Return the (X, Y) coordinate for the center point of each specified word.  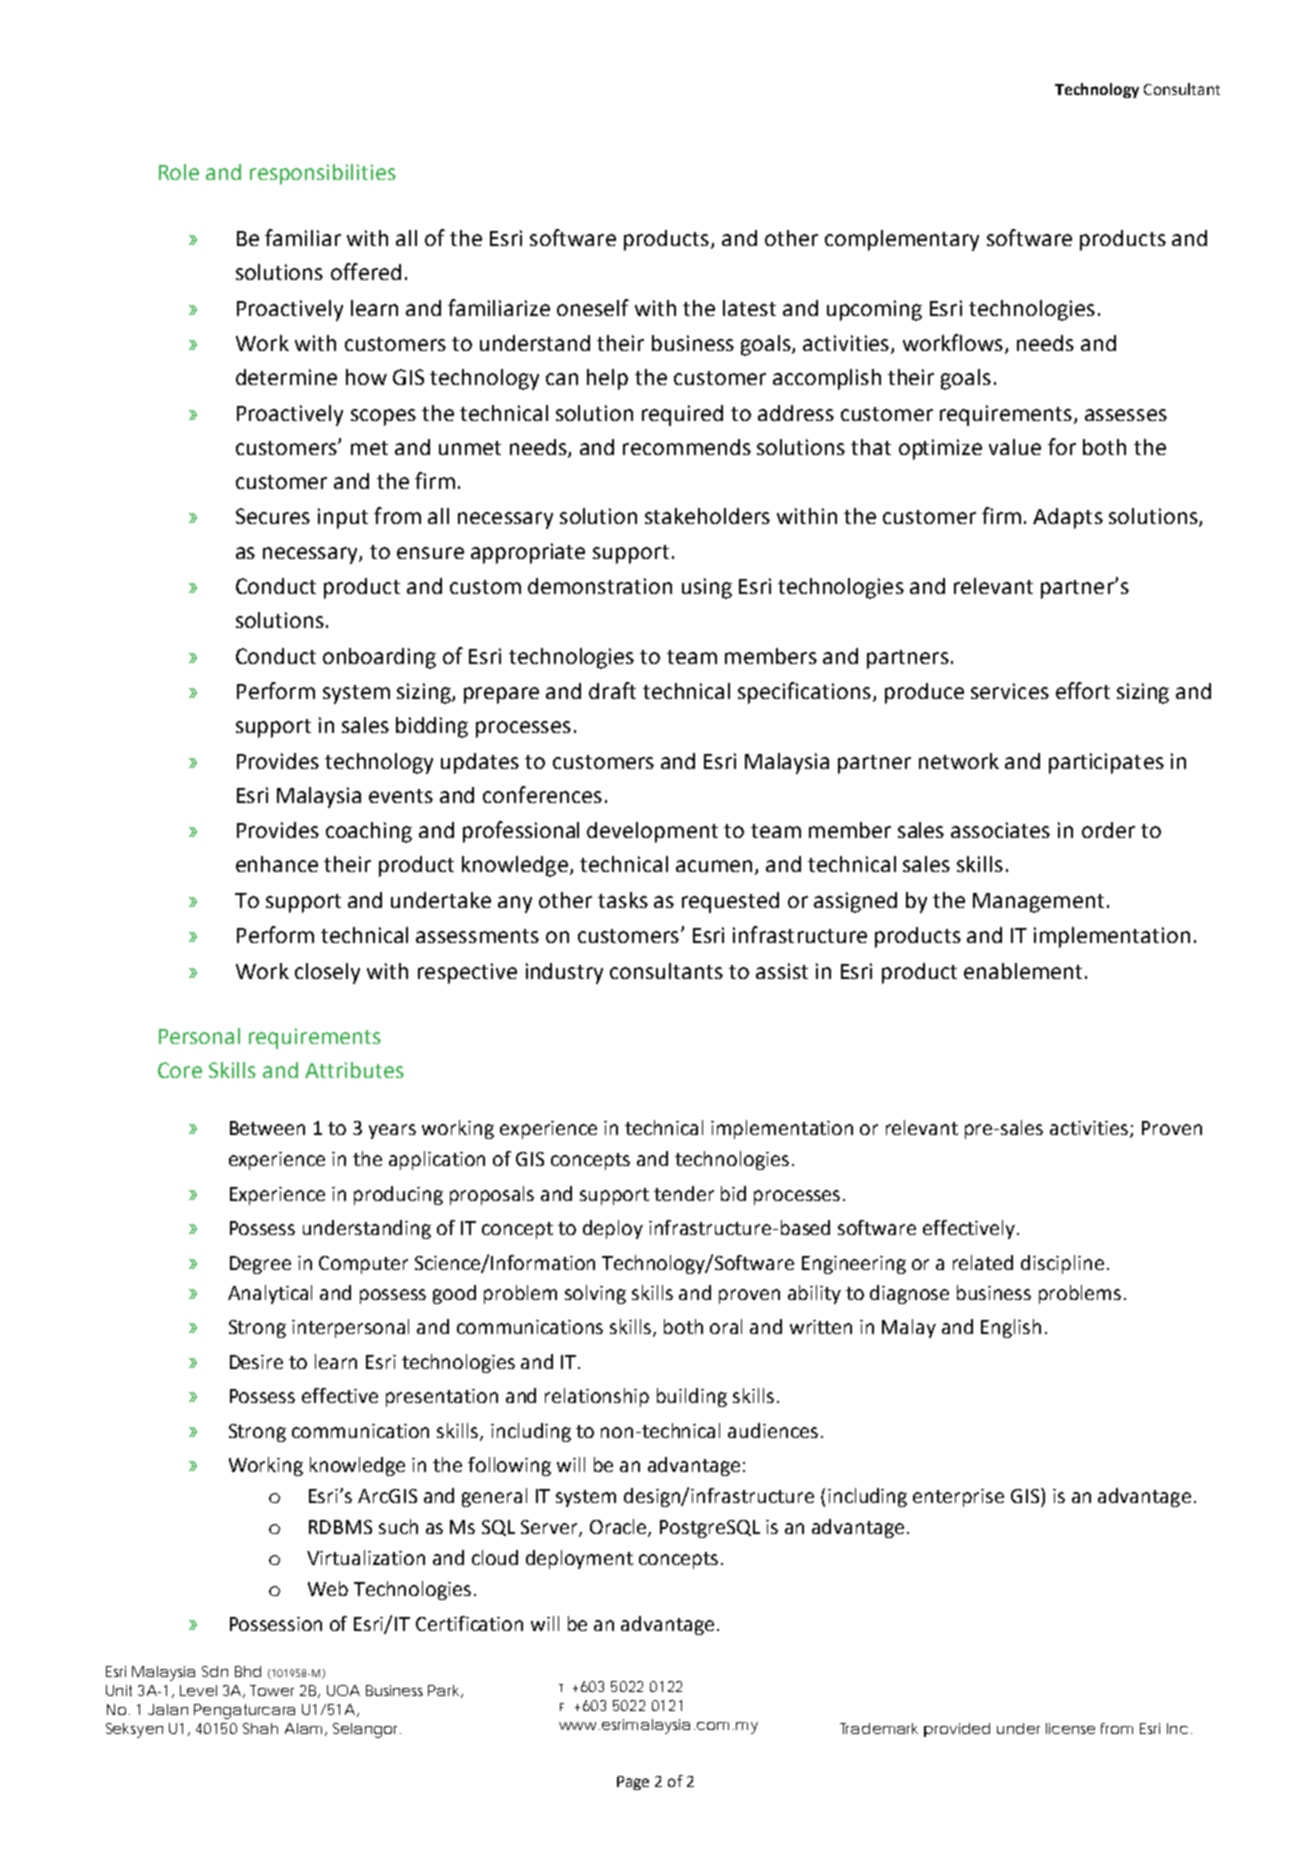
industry (564, 973)
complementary (902, 240)
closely (327, 973)
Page (633, 1783)
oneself (593, 307)
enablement (1023, 971)
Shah (260, 1728)
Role (179, 172)
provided (957, 1730)
